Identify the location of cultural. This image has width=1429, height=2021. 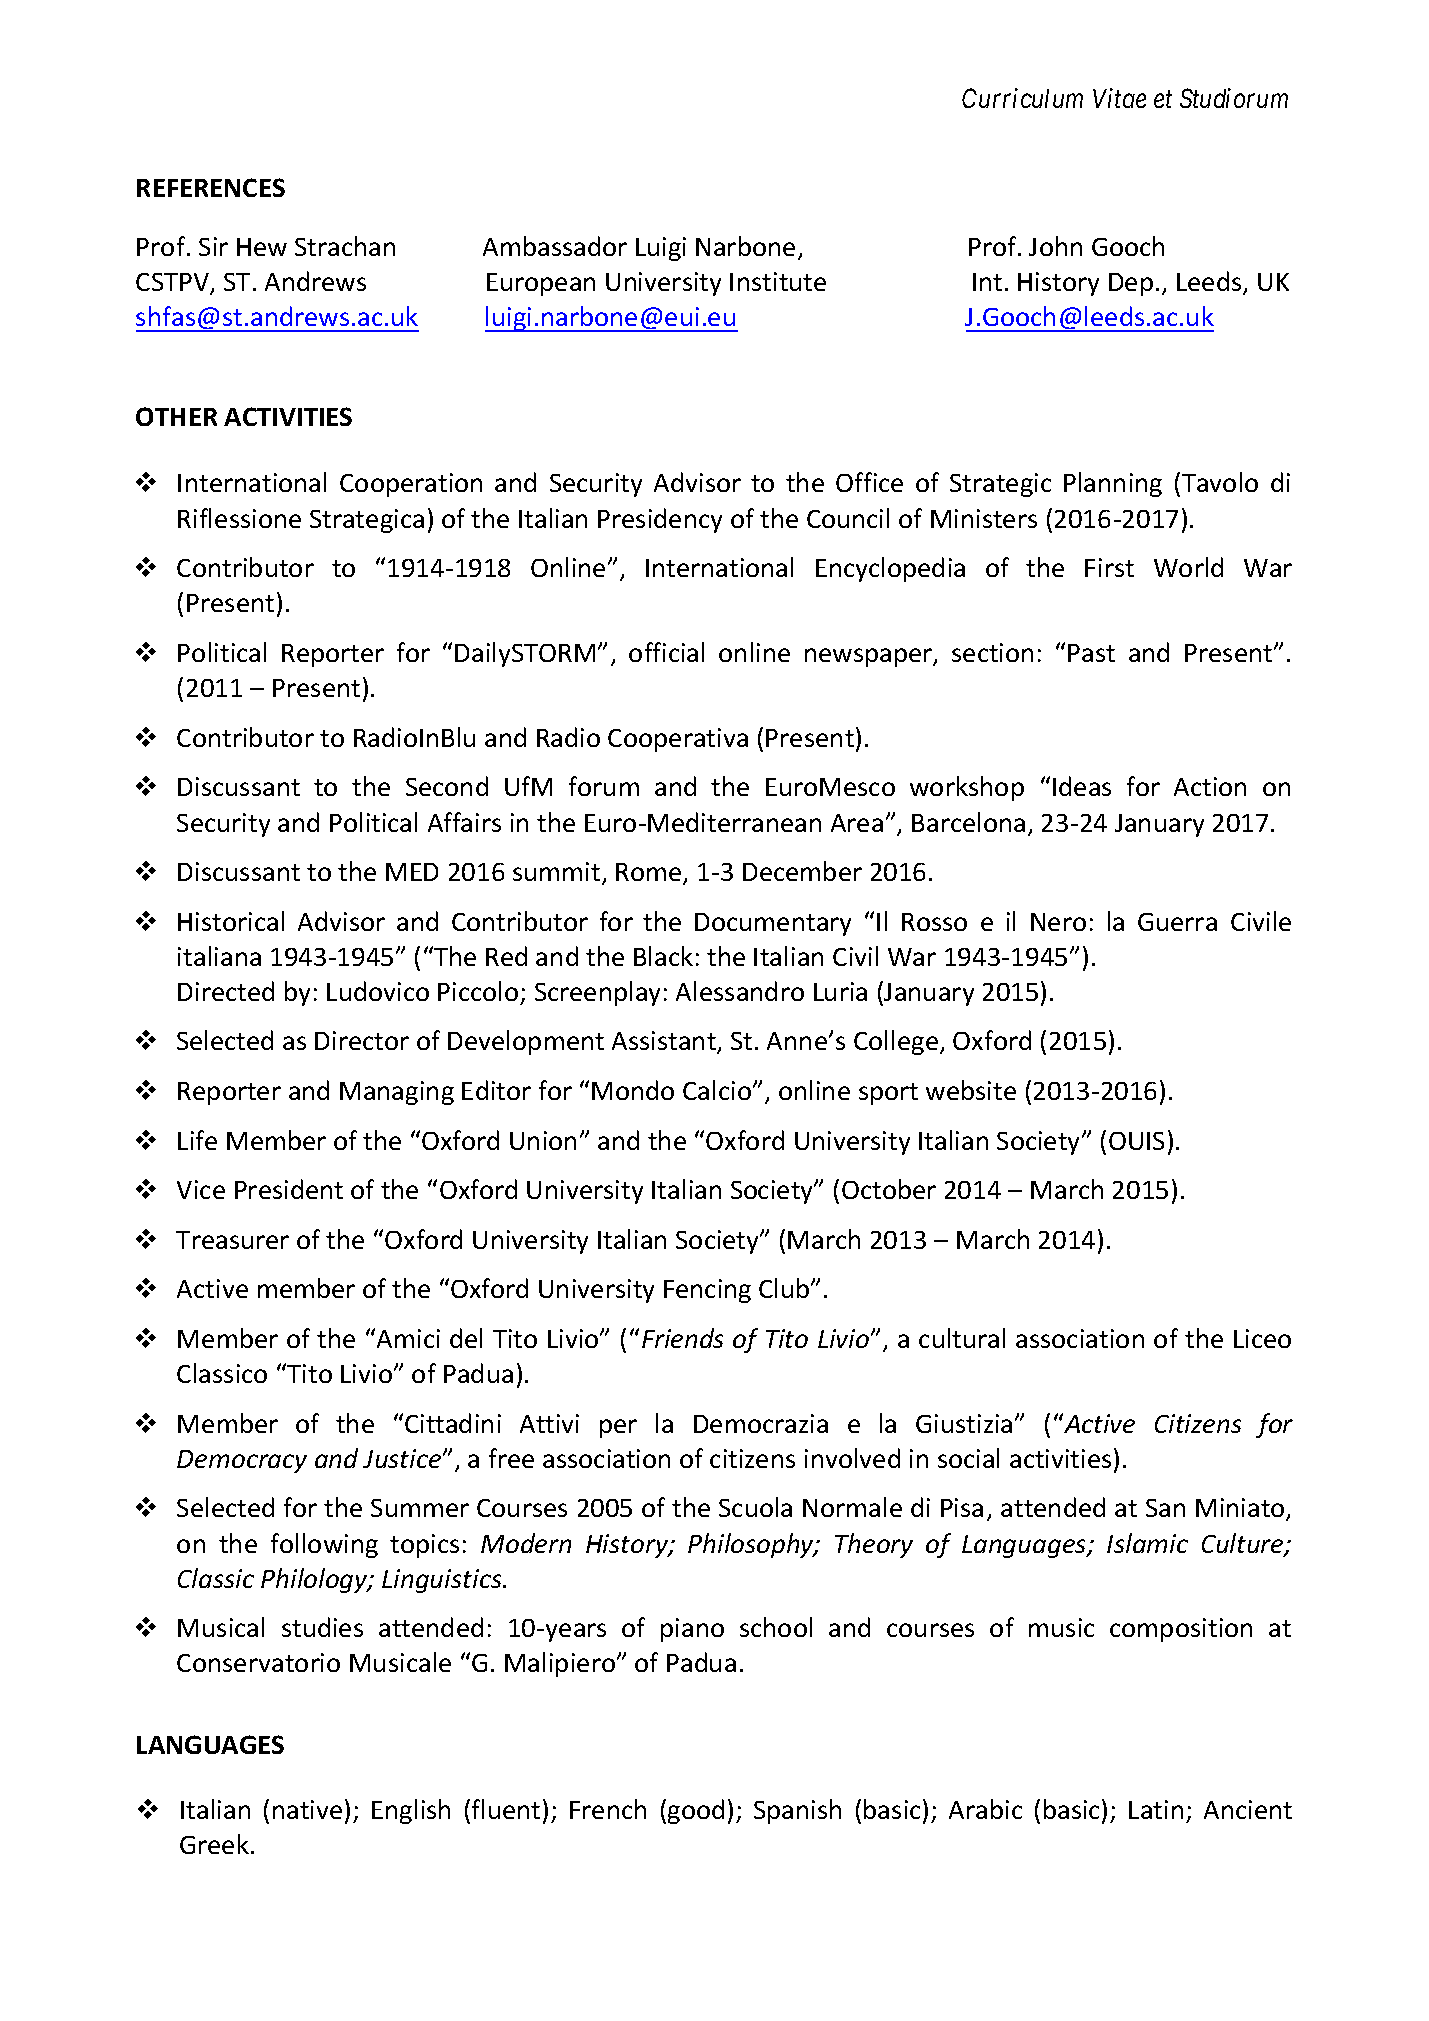
(962, 1338).
